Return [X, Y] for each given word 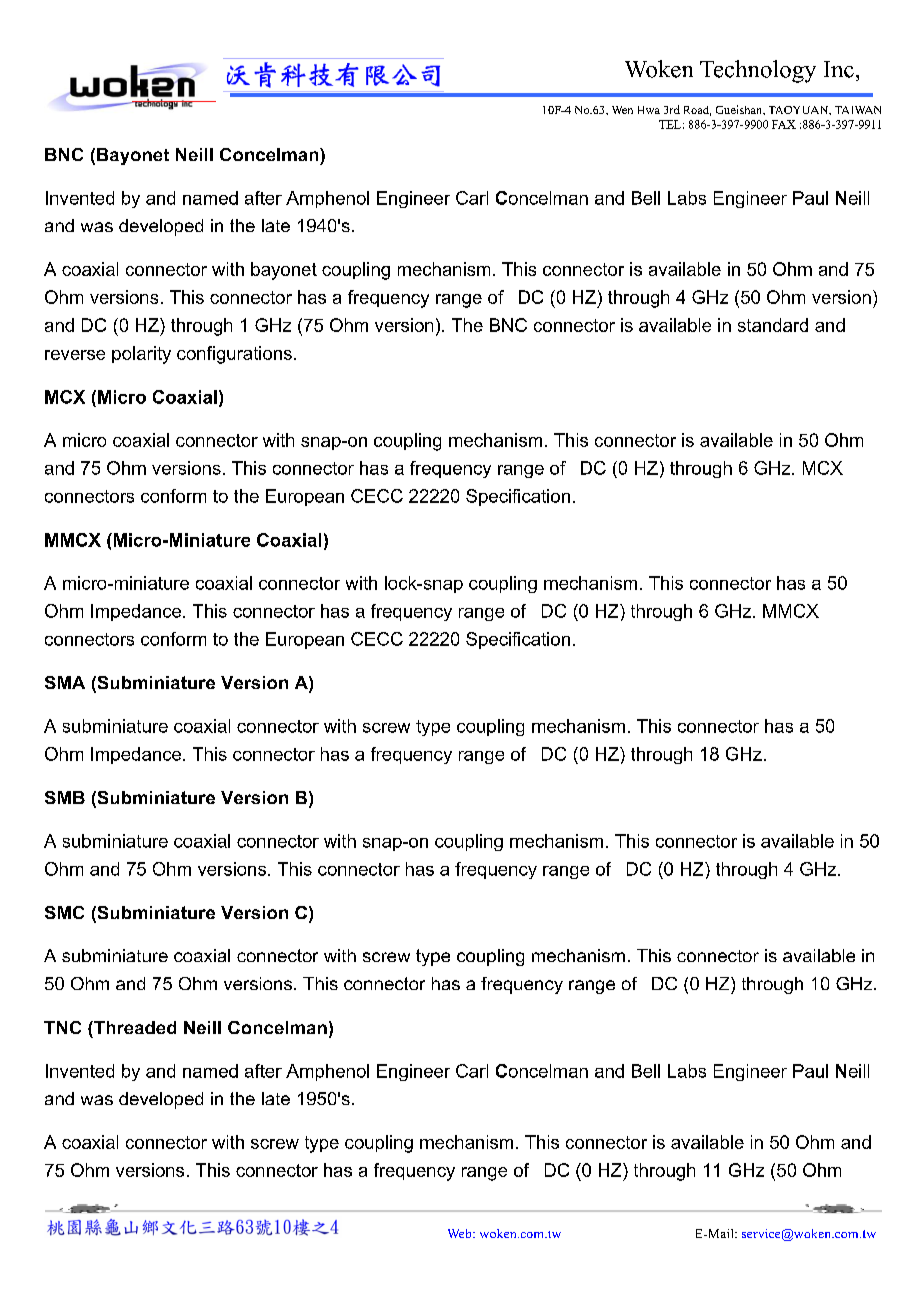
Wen [622, 110]
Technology [758, 71]
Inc [839, 69]
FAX [784, 124]
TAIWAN [858, 110]
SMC [64, 912]
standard [773, 325]
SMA [65, 682]
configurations [234, 355]
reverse [75, 355]
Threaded [134, 1027]
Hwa [649, 110]
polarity [141, 355]
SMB [65, 797]
